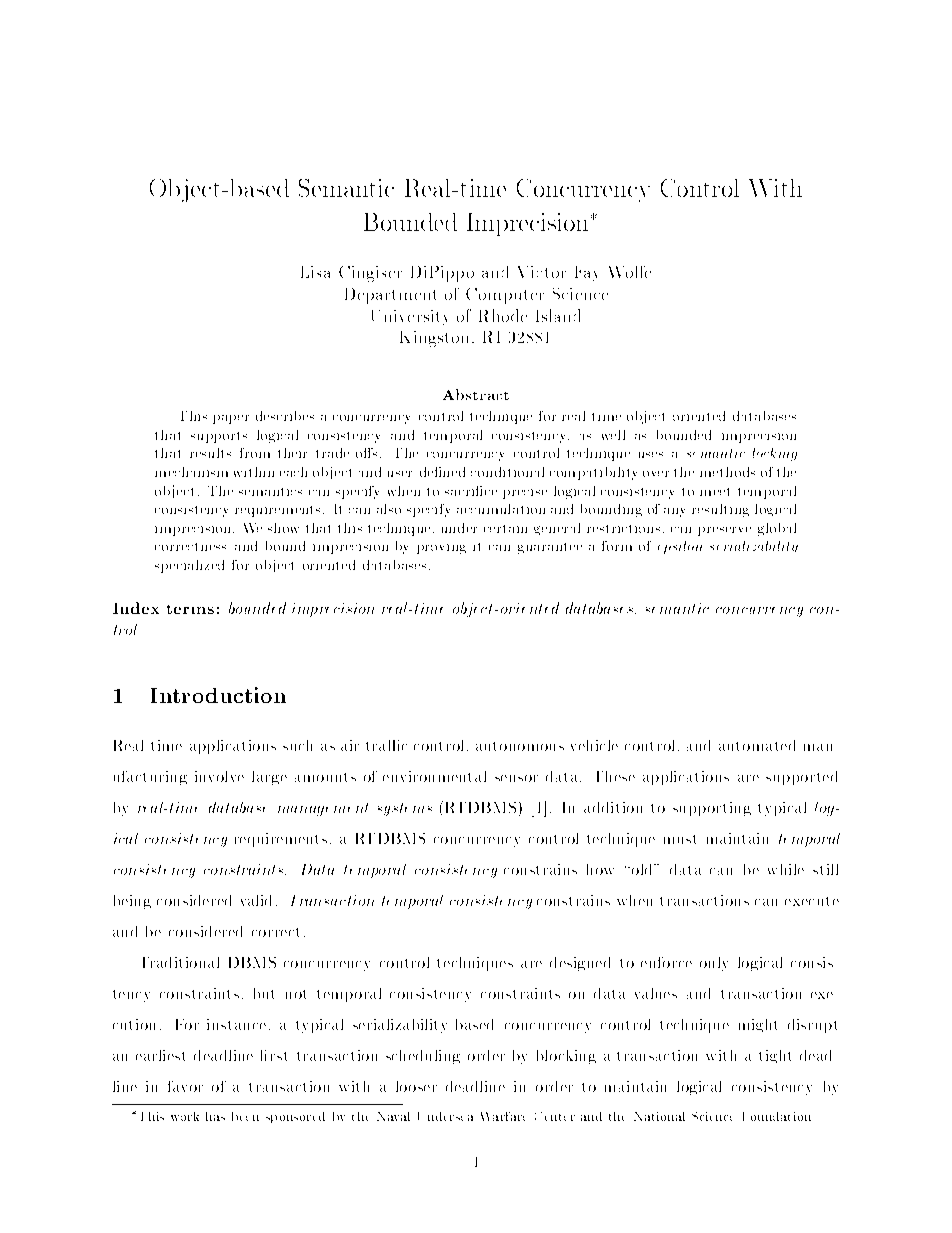  Describe the element at coordinates (630, 272) in the image. I see `Wolfe` at that location.
